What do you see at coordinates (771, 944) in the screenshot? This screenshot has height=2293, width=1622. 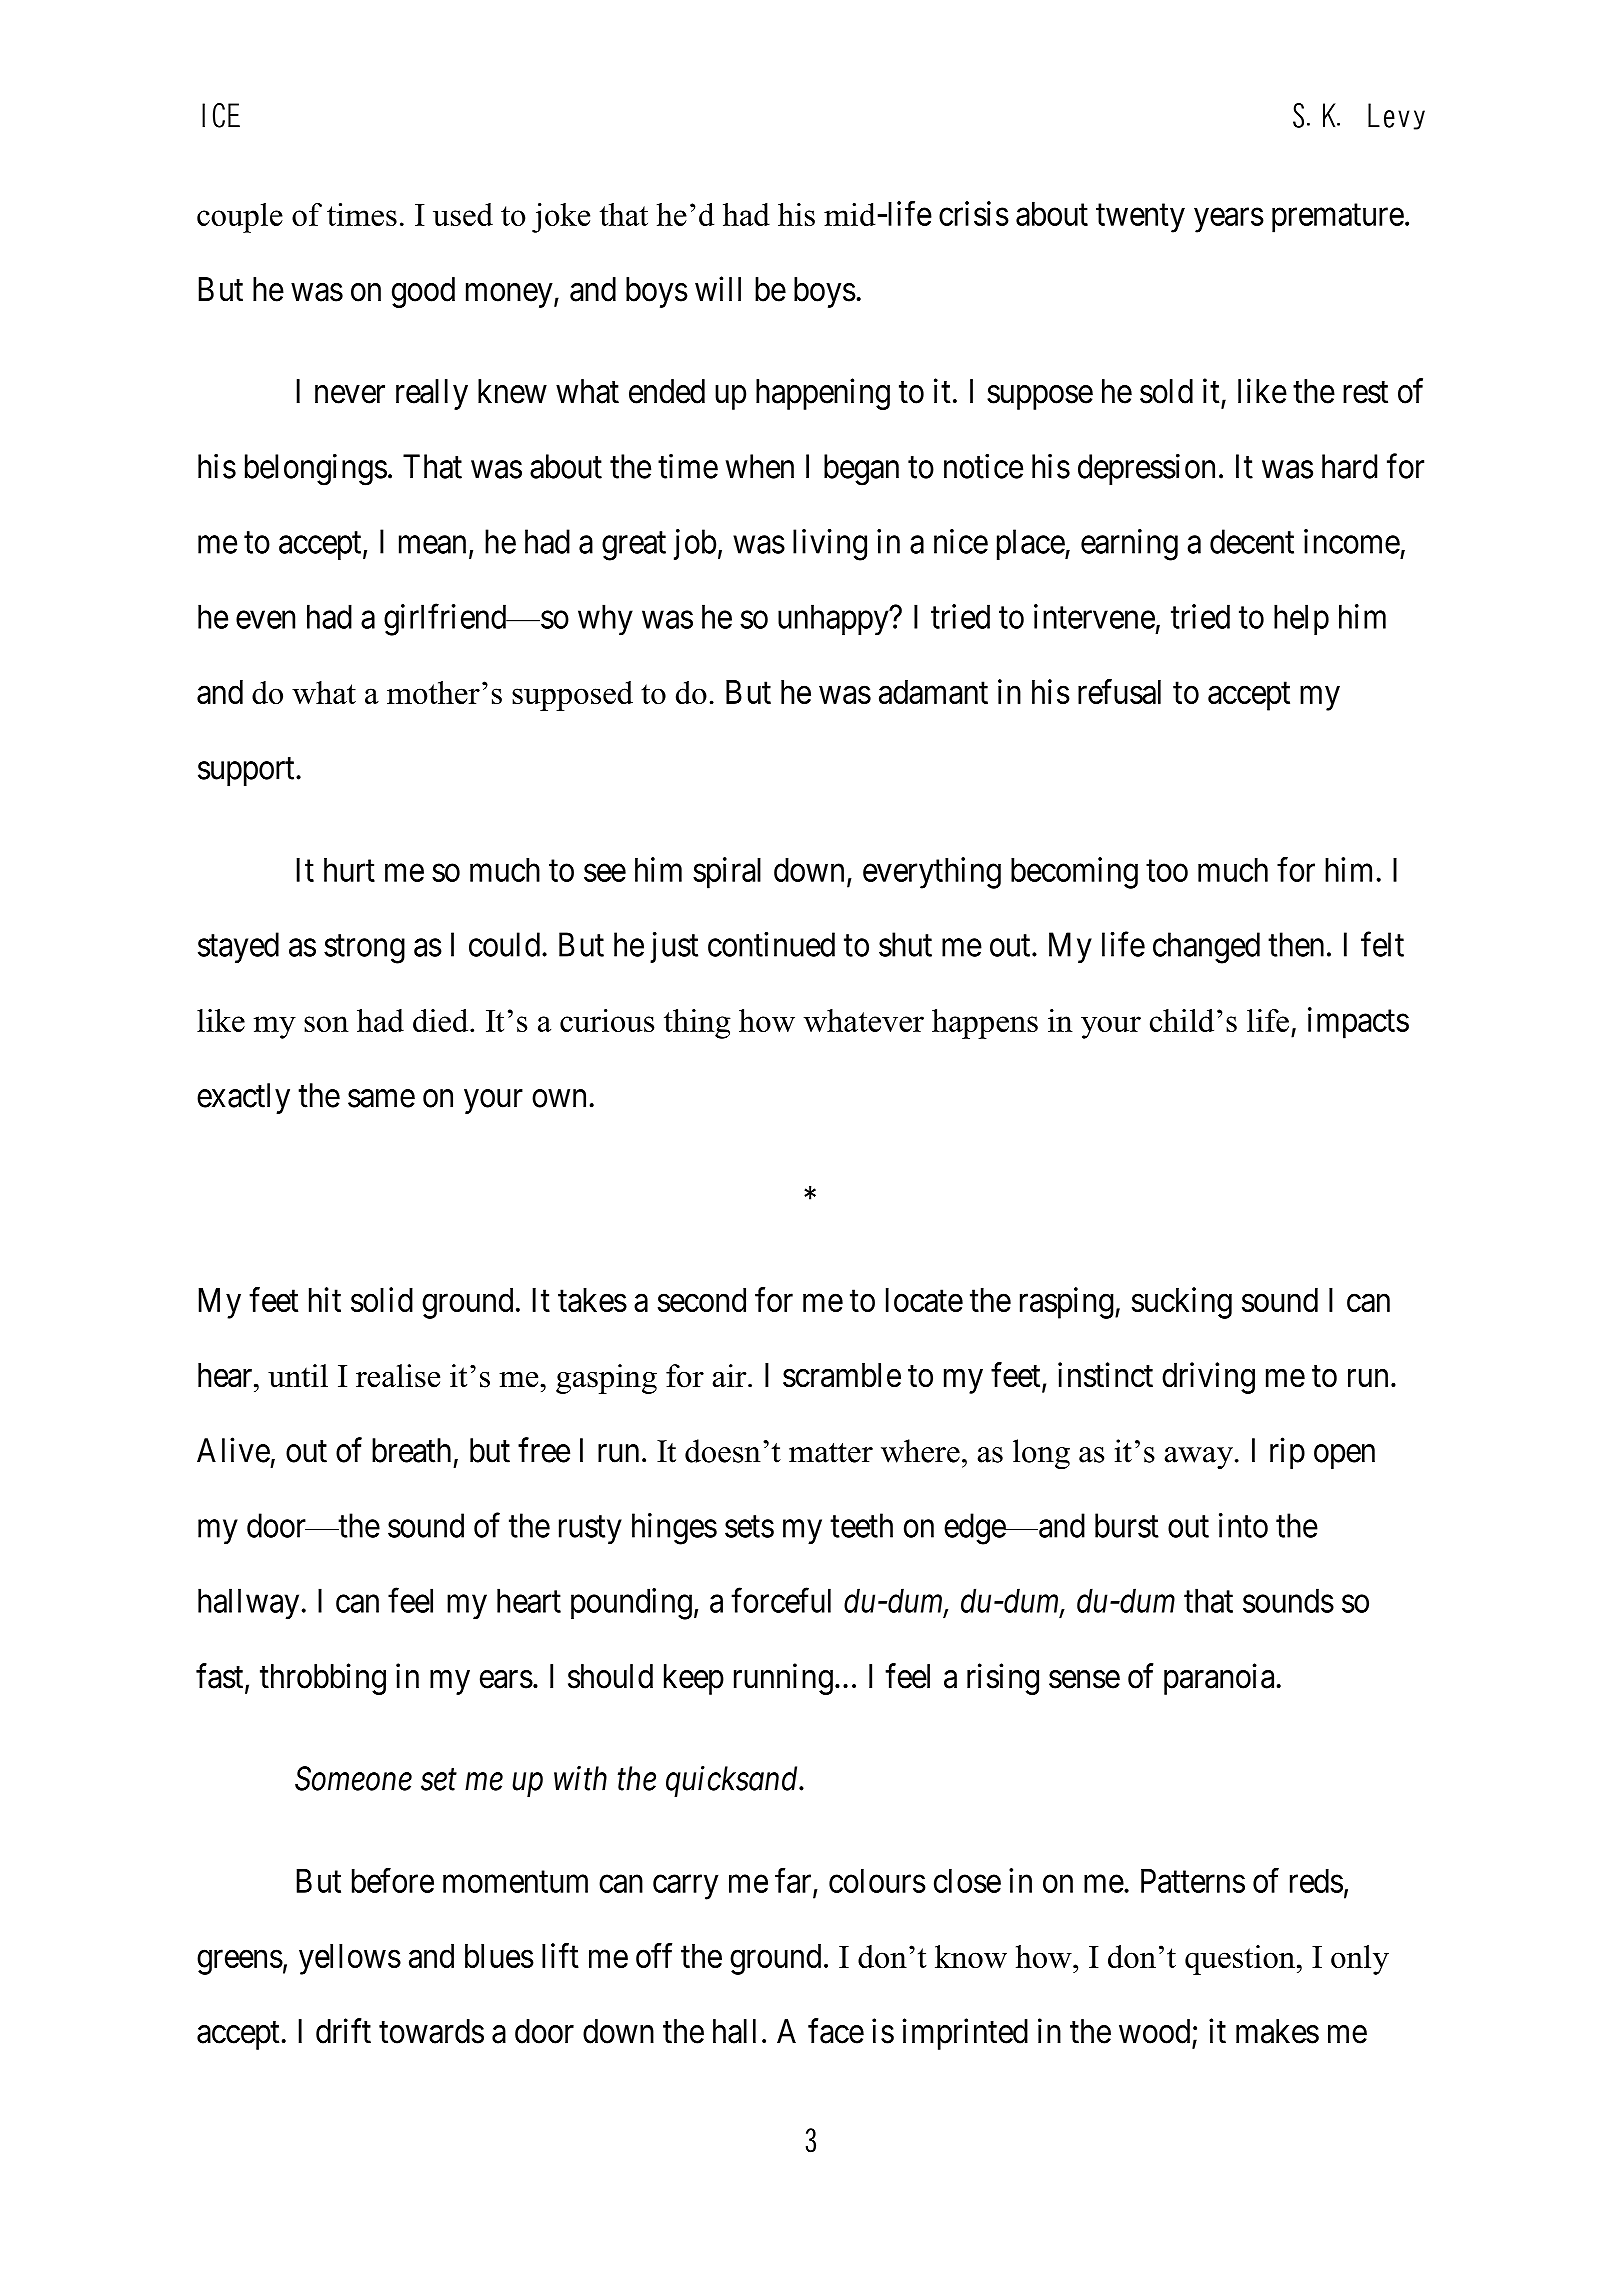 I see `continued` at bounding box center [771, 944].
